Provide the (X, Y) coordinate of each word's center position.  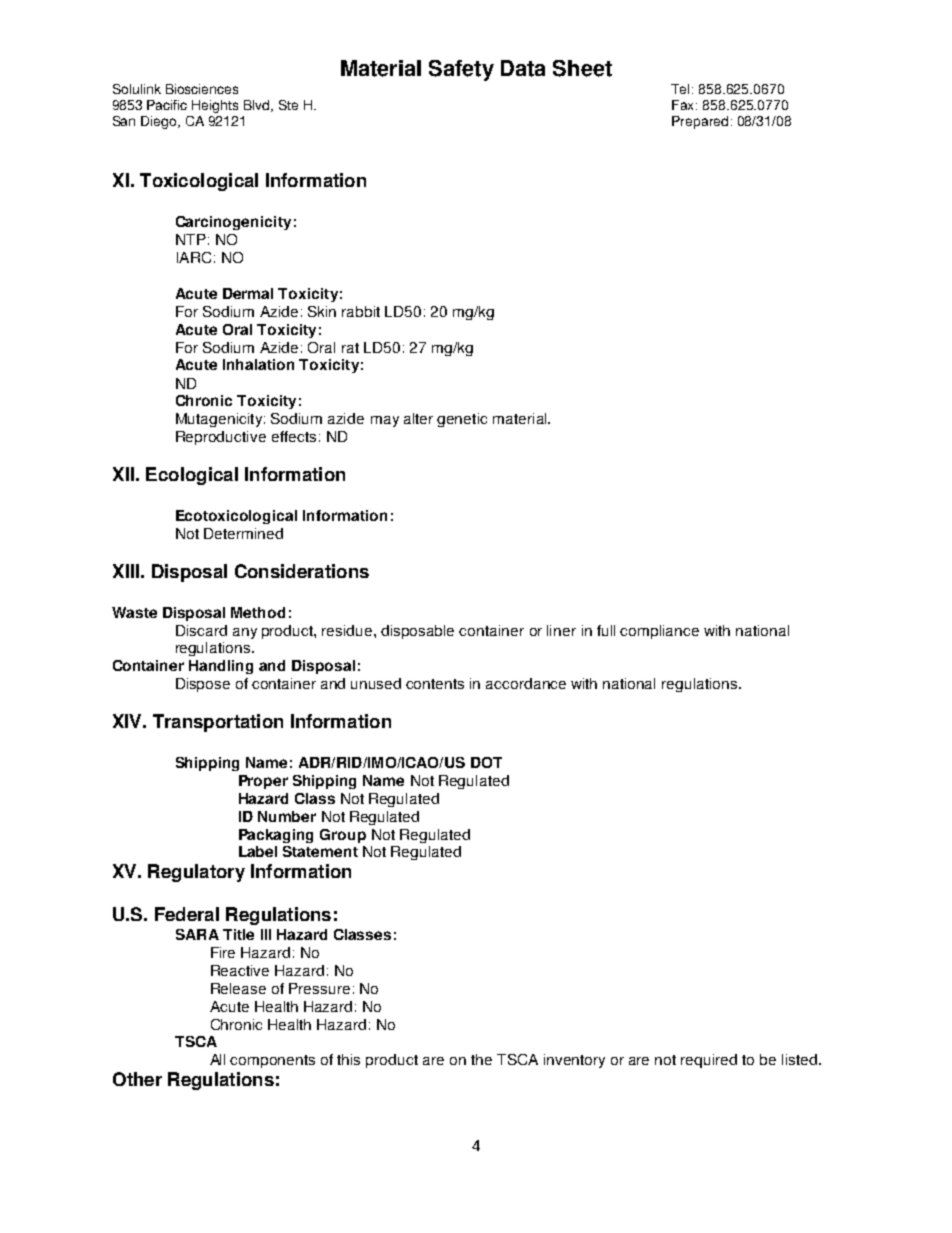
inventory (574, 1061)
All (217, 1059)
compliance (659, 632)
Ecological (192, 476)
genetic (462, 420)
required (709, 1061)
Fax (684, 105)
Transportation (218, 723)
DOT (486, 762)
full (606, 630)
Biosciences (202, 89)
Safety (461, 70)
